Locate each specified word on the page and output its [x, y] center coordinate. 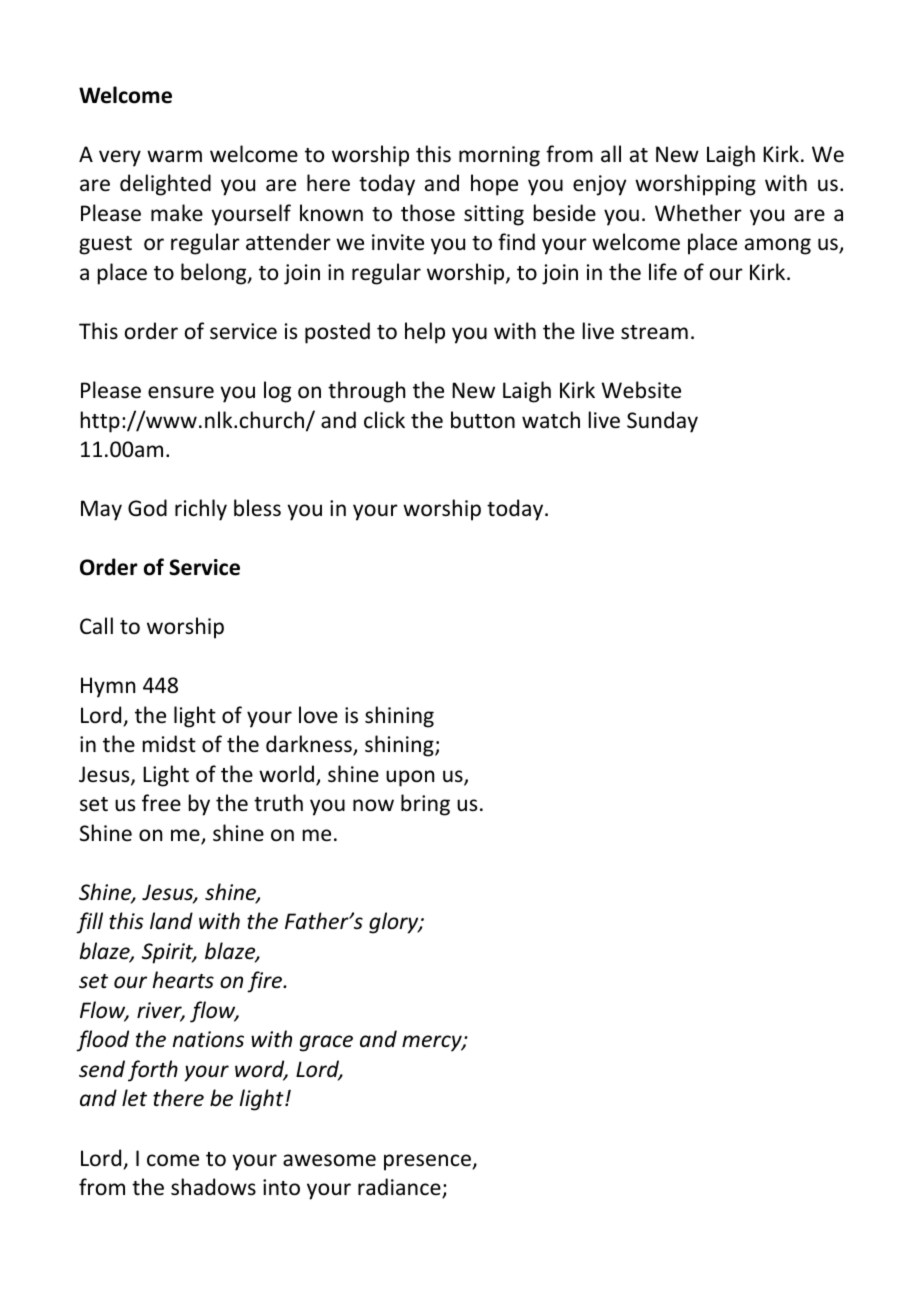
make [177, 212]
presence [427, 1162]
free [161, 802]
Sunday [662, 422]
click [384, 419]
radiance [400, 1188]
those [428, 213]
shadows [213, 1187]
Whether [698, 213]
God [147, 508]
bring [425, 805]
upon [410, 778]
